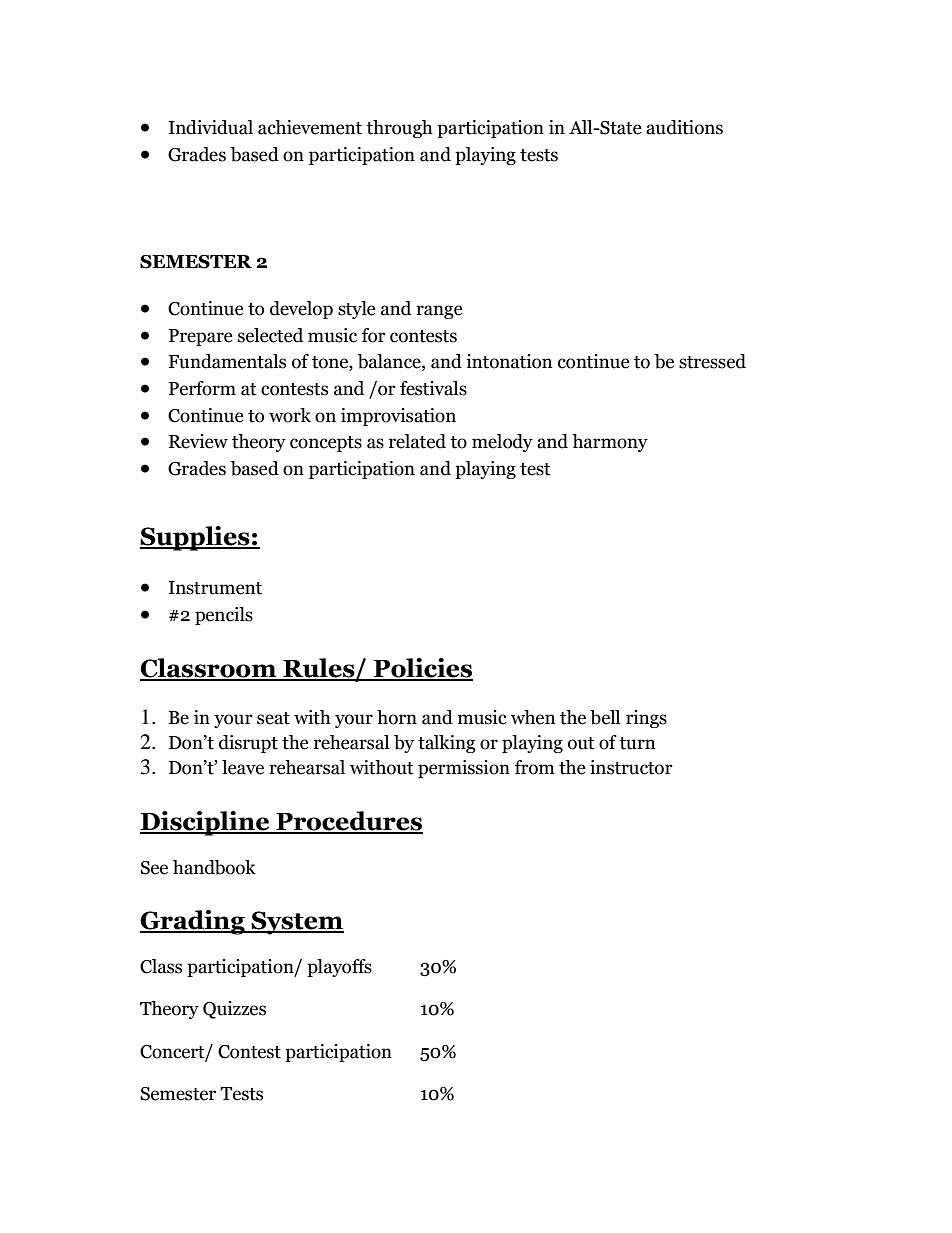 This document has height=1233, width=952. I want to click on related, so click(417, 441).
